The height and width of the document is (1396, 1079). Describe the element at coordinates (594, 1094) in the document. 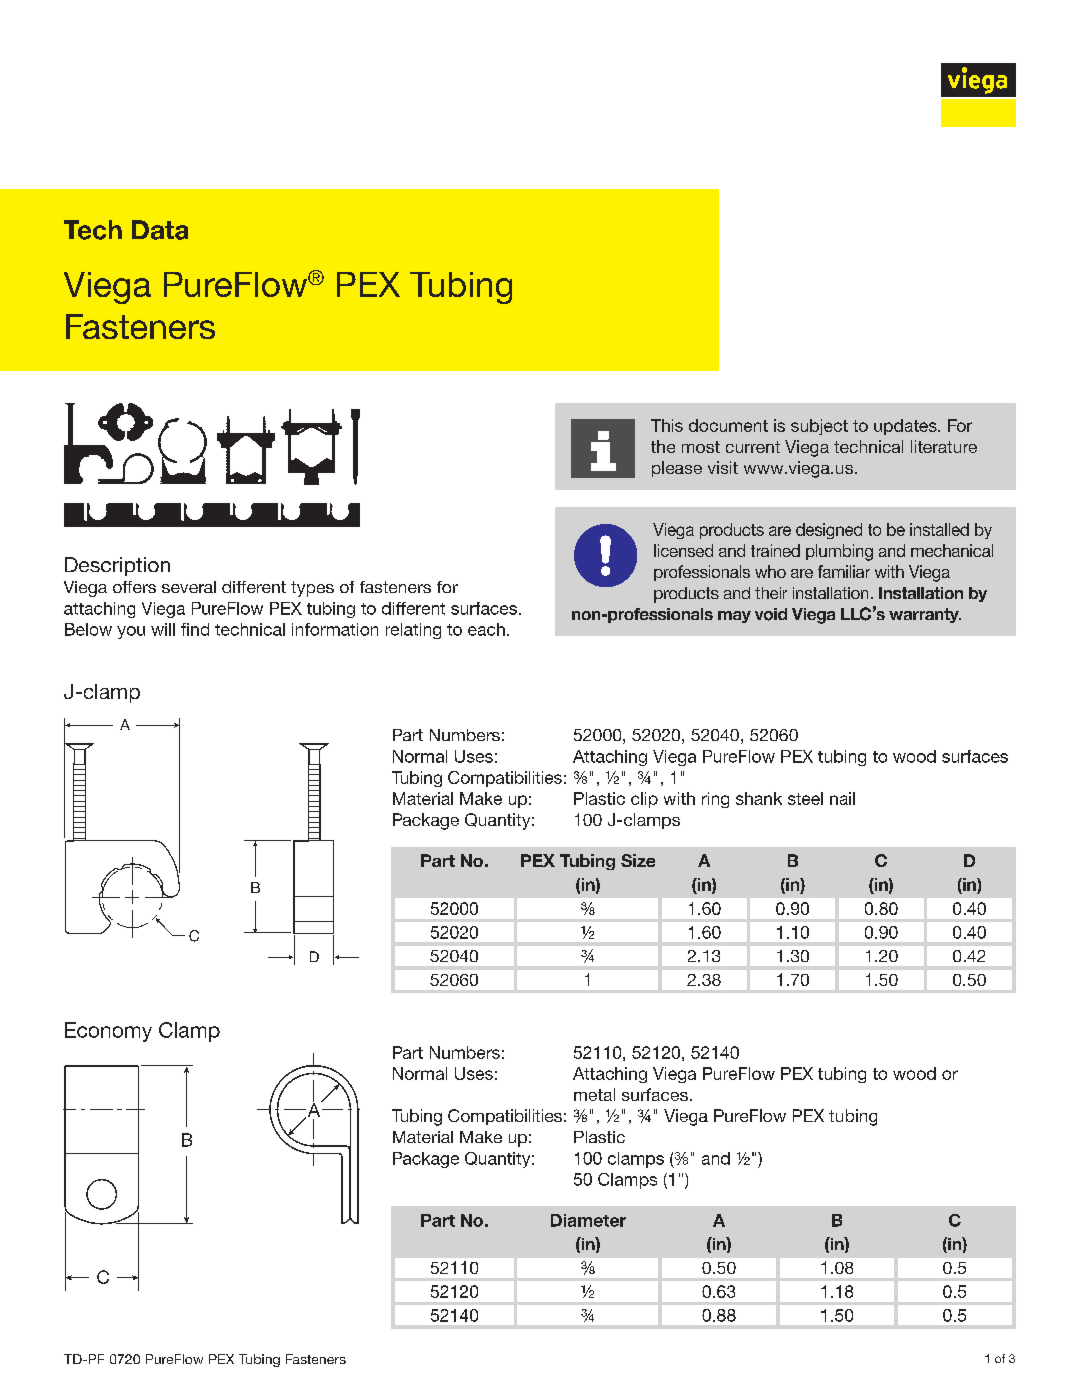

I see `metal` at that location.
